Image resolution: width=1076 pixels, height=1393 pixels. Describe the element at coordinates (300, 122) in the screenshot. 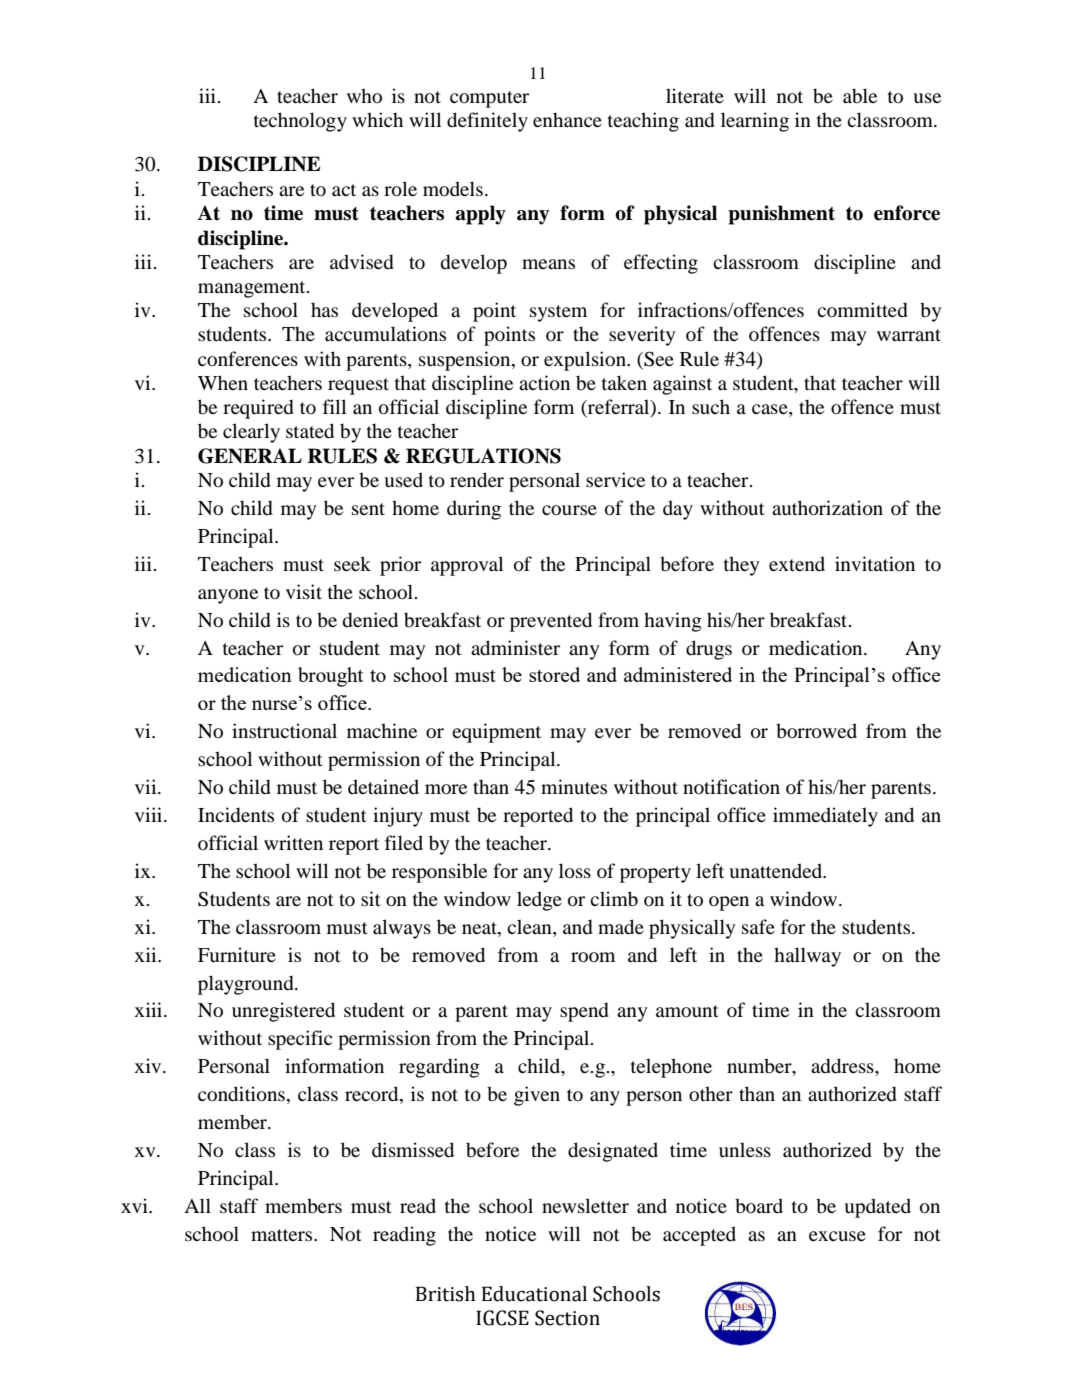

I see `technology` at that location.
